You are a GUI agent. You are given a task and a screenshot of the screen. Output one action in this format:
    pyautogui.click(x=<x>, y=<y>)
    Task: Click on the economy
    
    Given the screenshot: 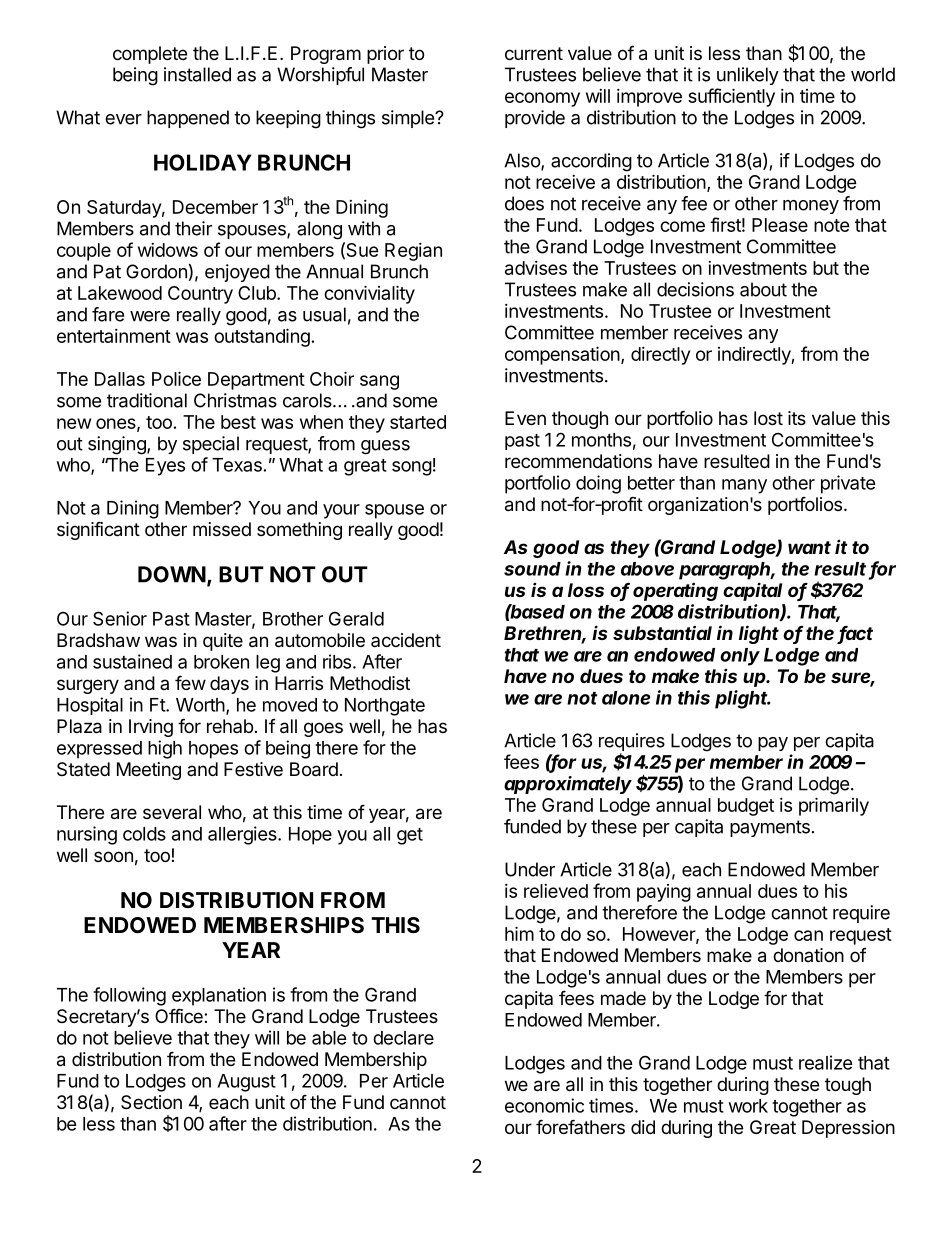 What is the action you would take?
    pyautogui.click(x=542, y=99)
